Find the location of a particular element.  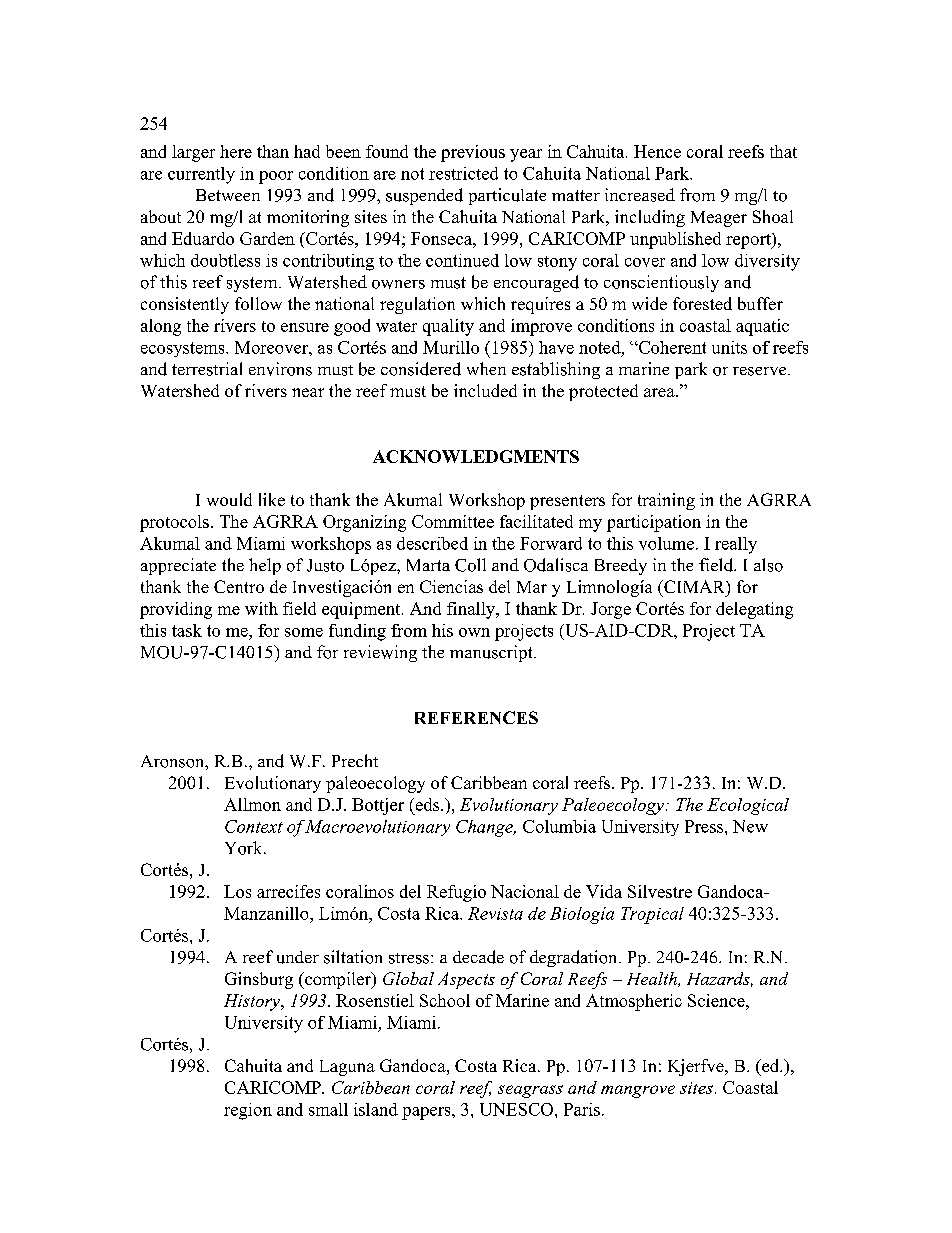

Between is located at coordinates (228, 195).
